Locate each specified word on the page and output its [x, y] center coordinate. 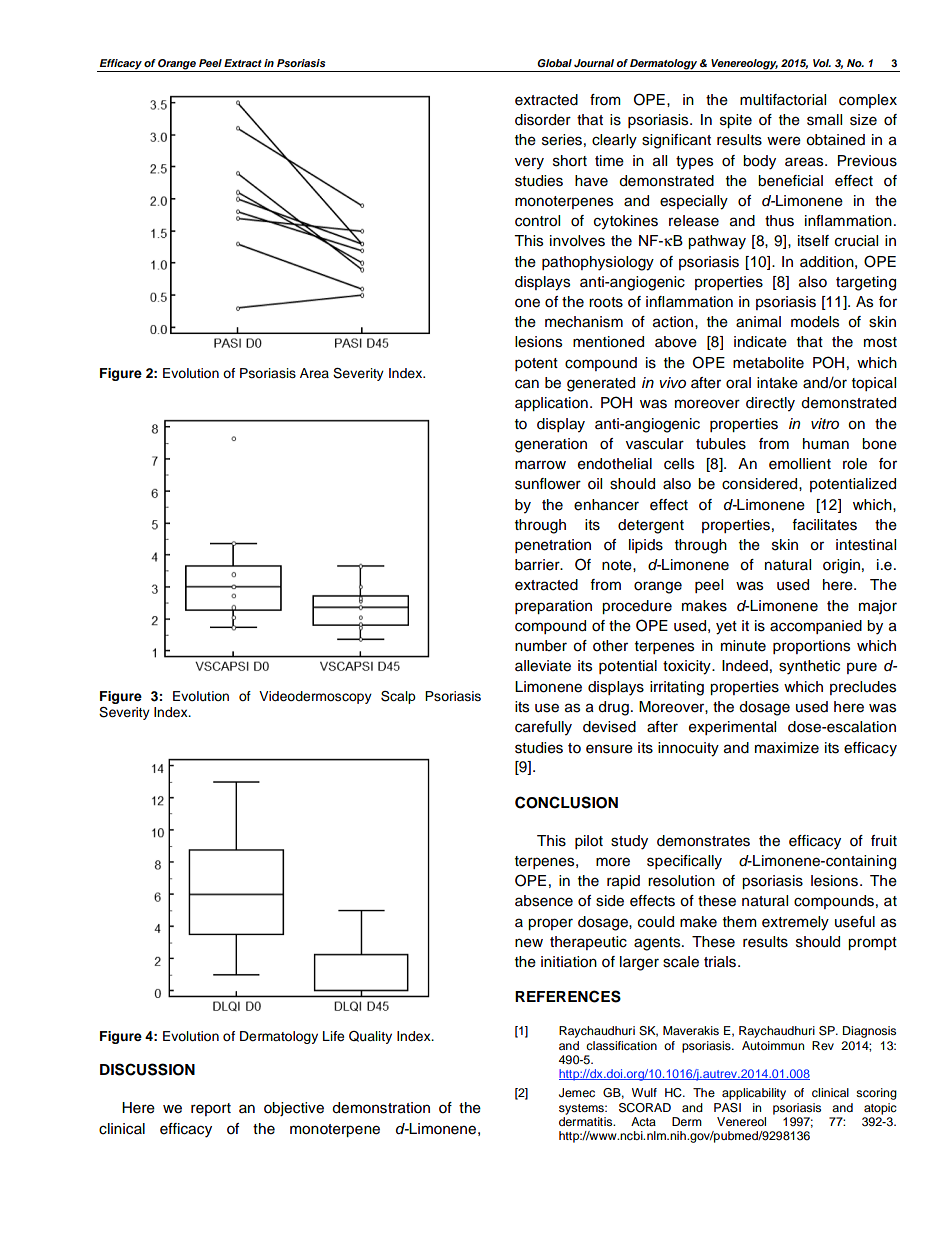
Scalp [398, 697]
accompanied [816, 627]
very [529, 163]
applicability [754, 1094]
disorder [543, 120]
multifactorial [783, 100]
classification [621, 1045]
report [211, 1109]
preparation [553, 607]
